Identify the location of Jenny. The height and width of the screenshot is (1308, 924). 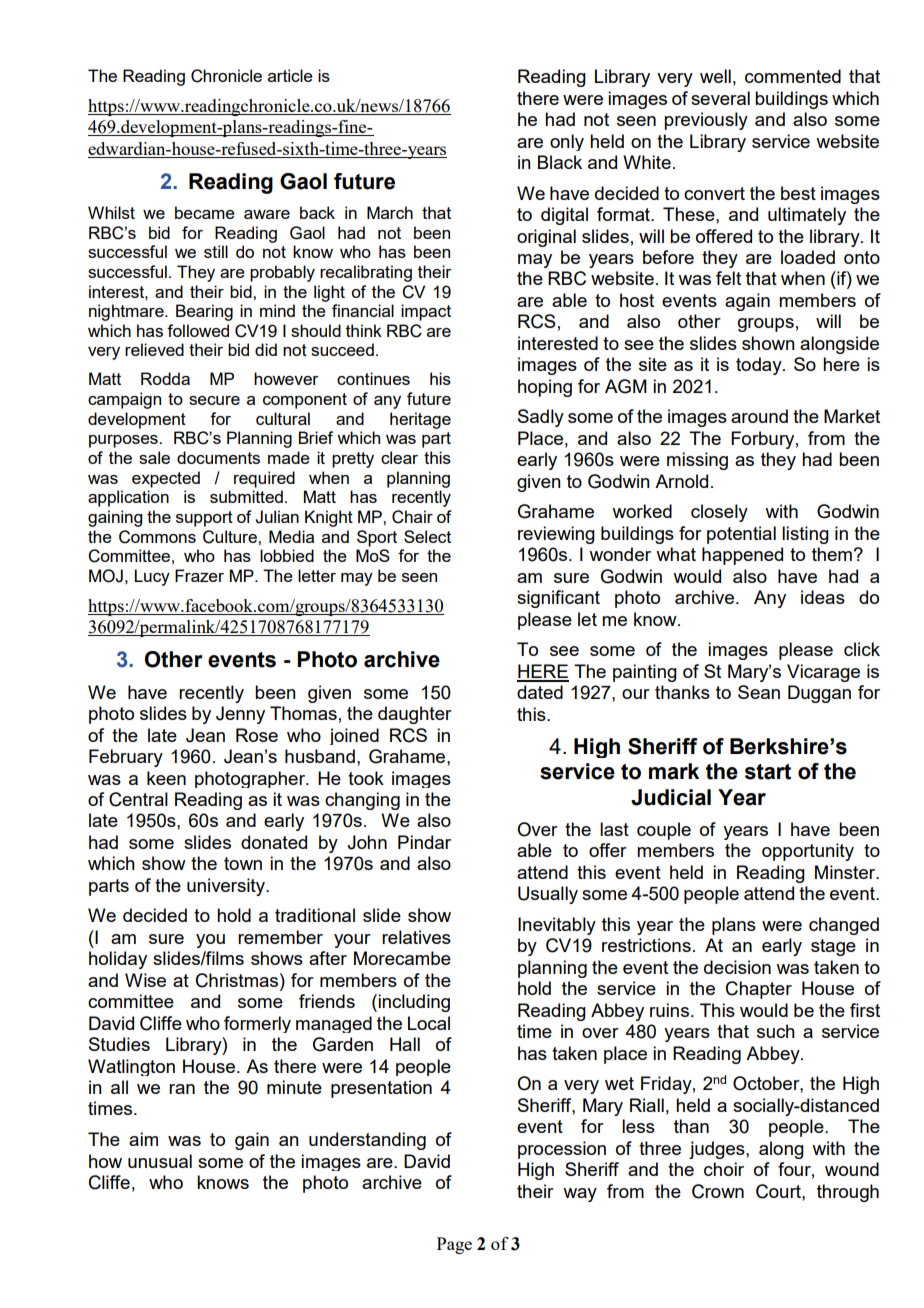
(240, 715).
